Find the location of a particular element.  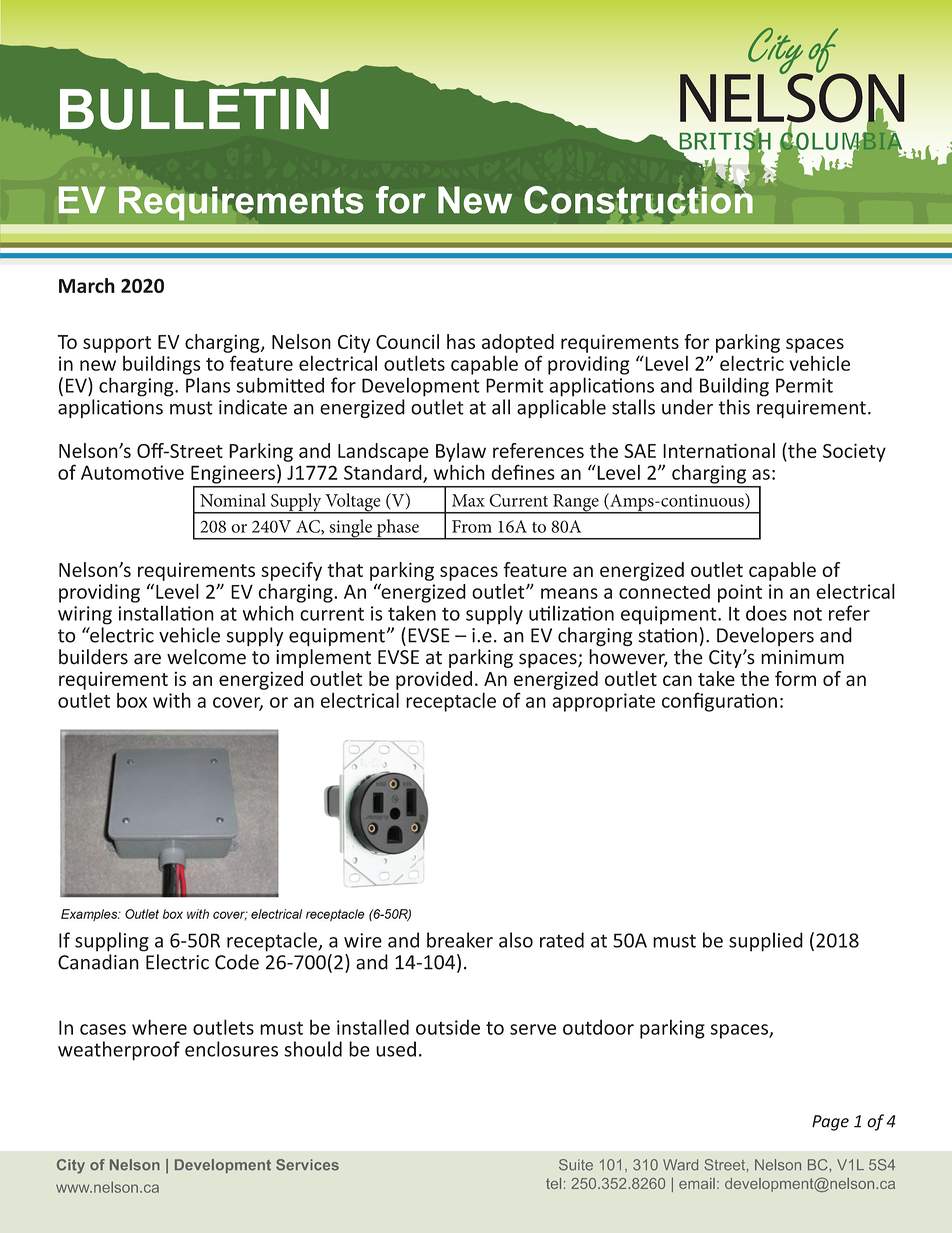

adopted is located at coordinates (518, 343).
